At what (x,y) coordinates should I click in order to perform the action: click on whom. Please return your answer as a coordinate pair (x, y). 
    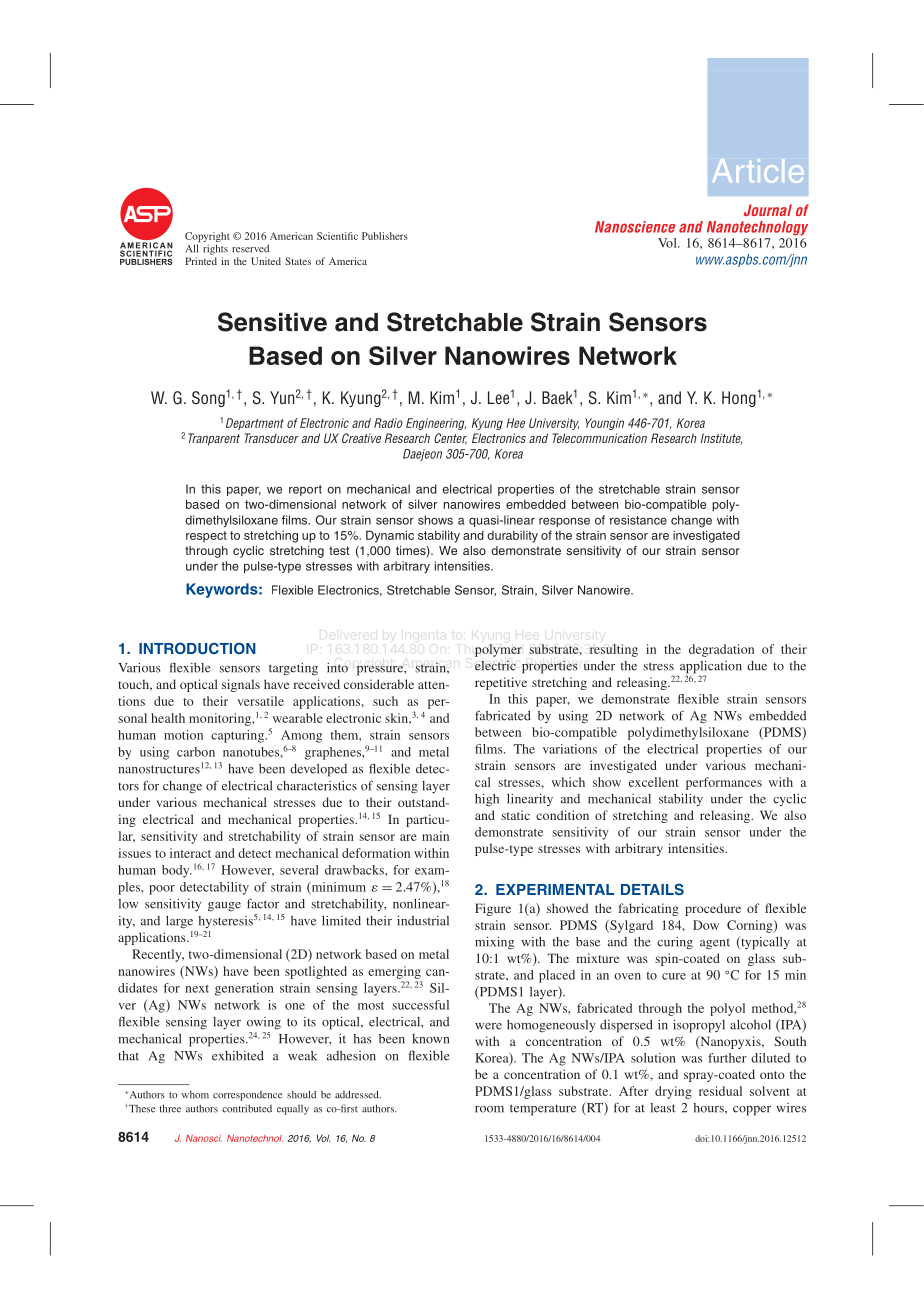
    Looking at the image, I should click on (195, 1095).
